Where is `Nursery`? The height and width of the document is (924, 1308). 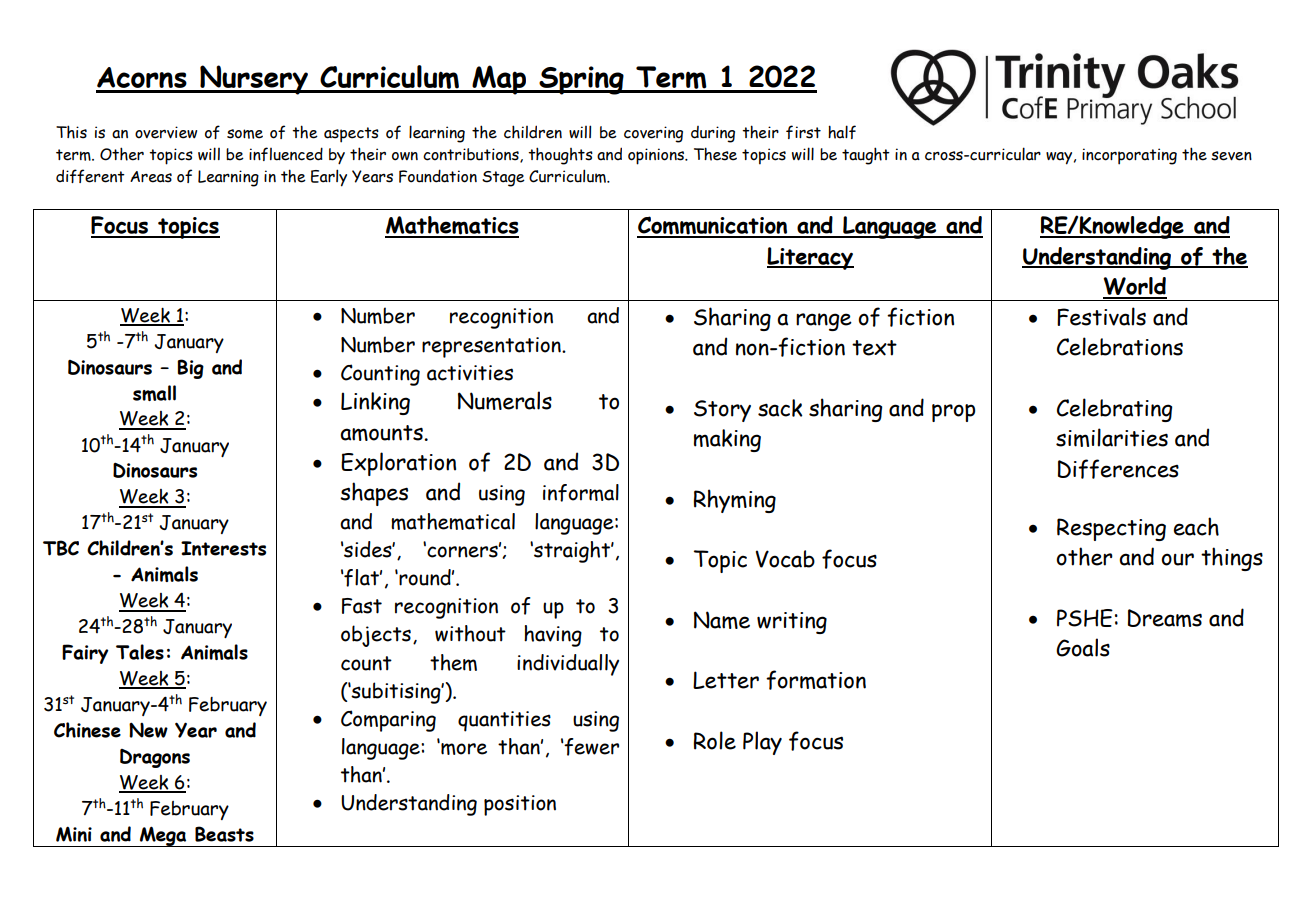
Nursery is located at coordinates (254, 80).
